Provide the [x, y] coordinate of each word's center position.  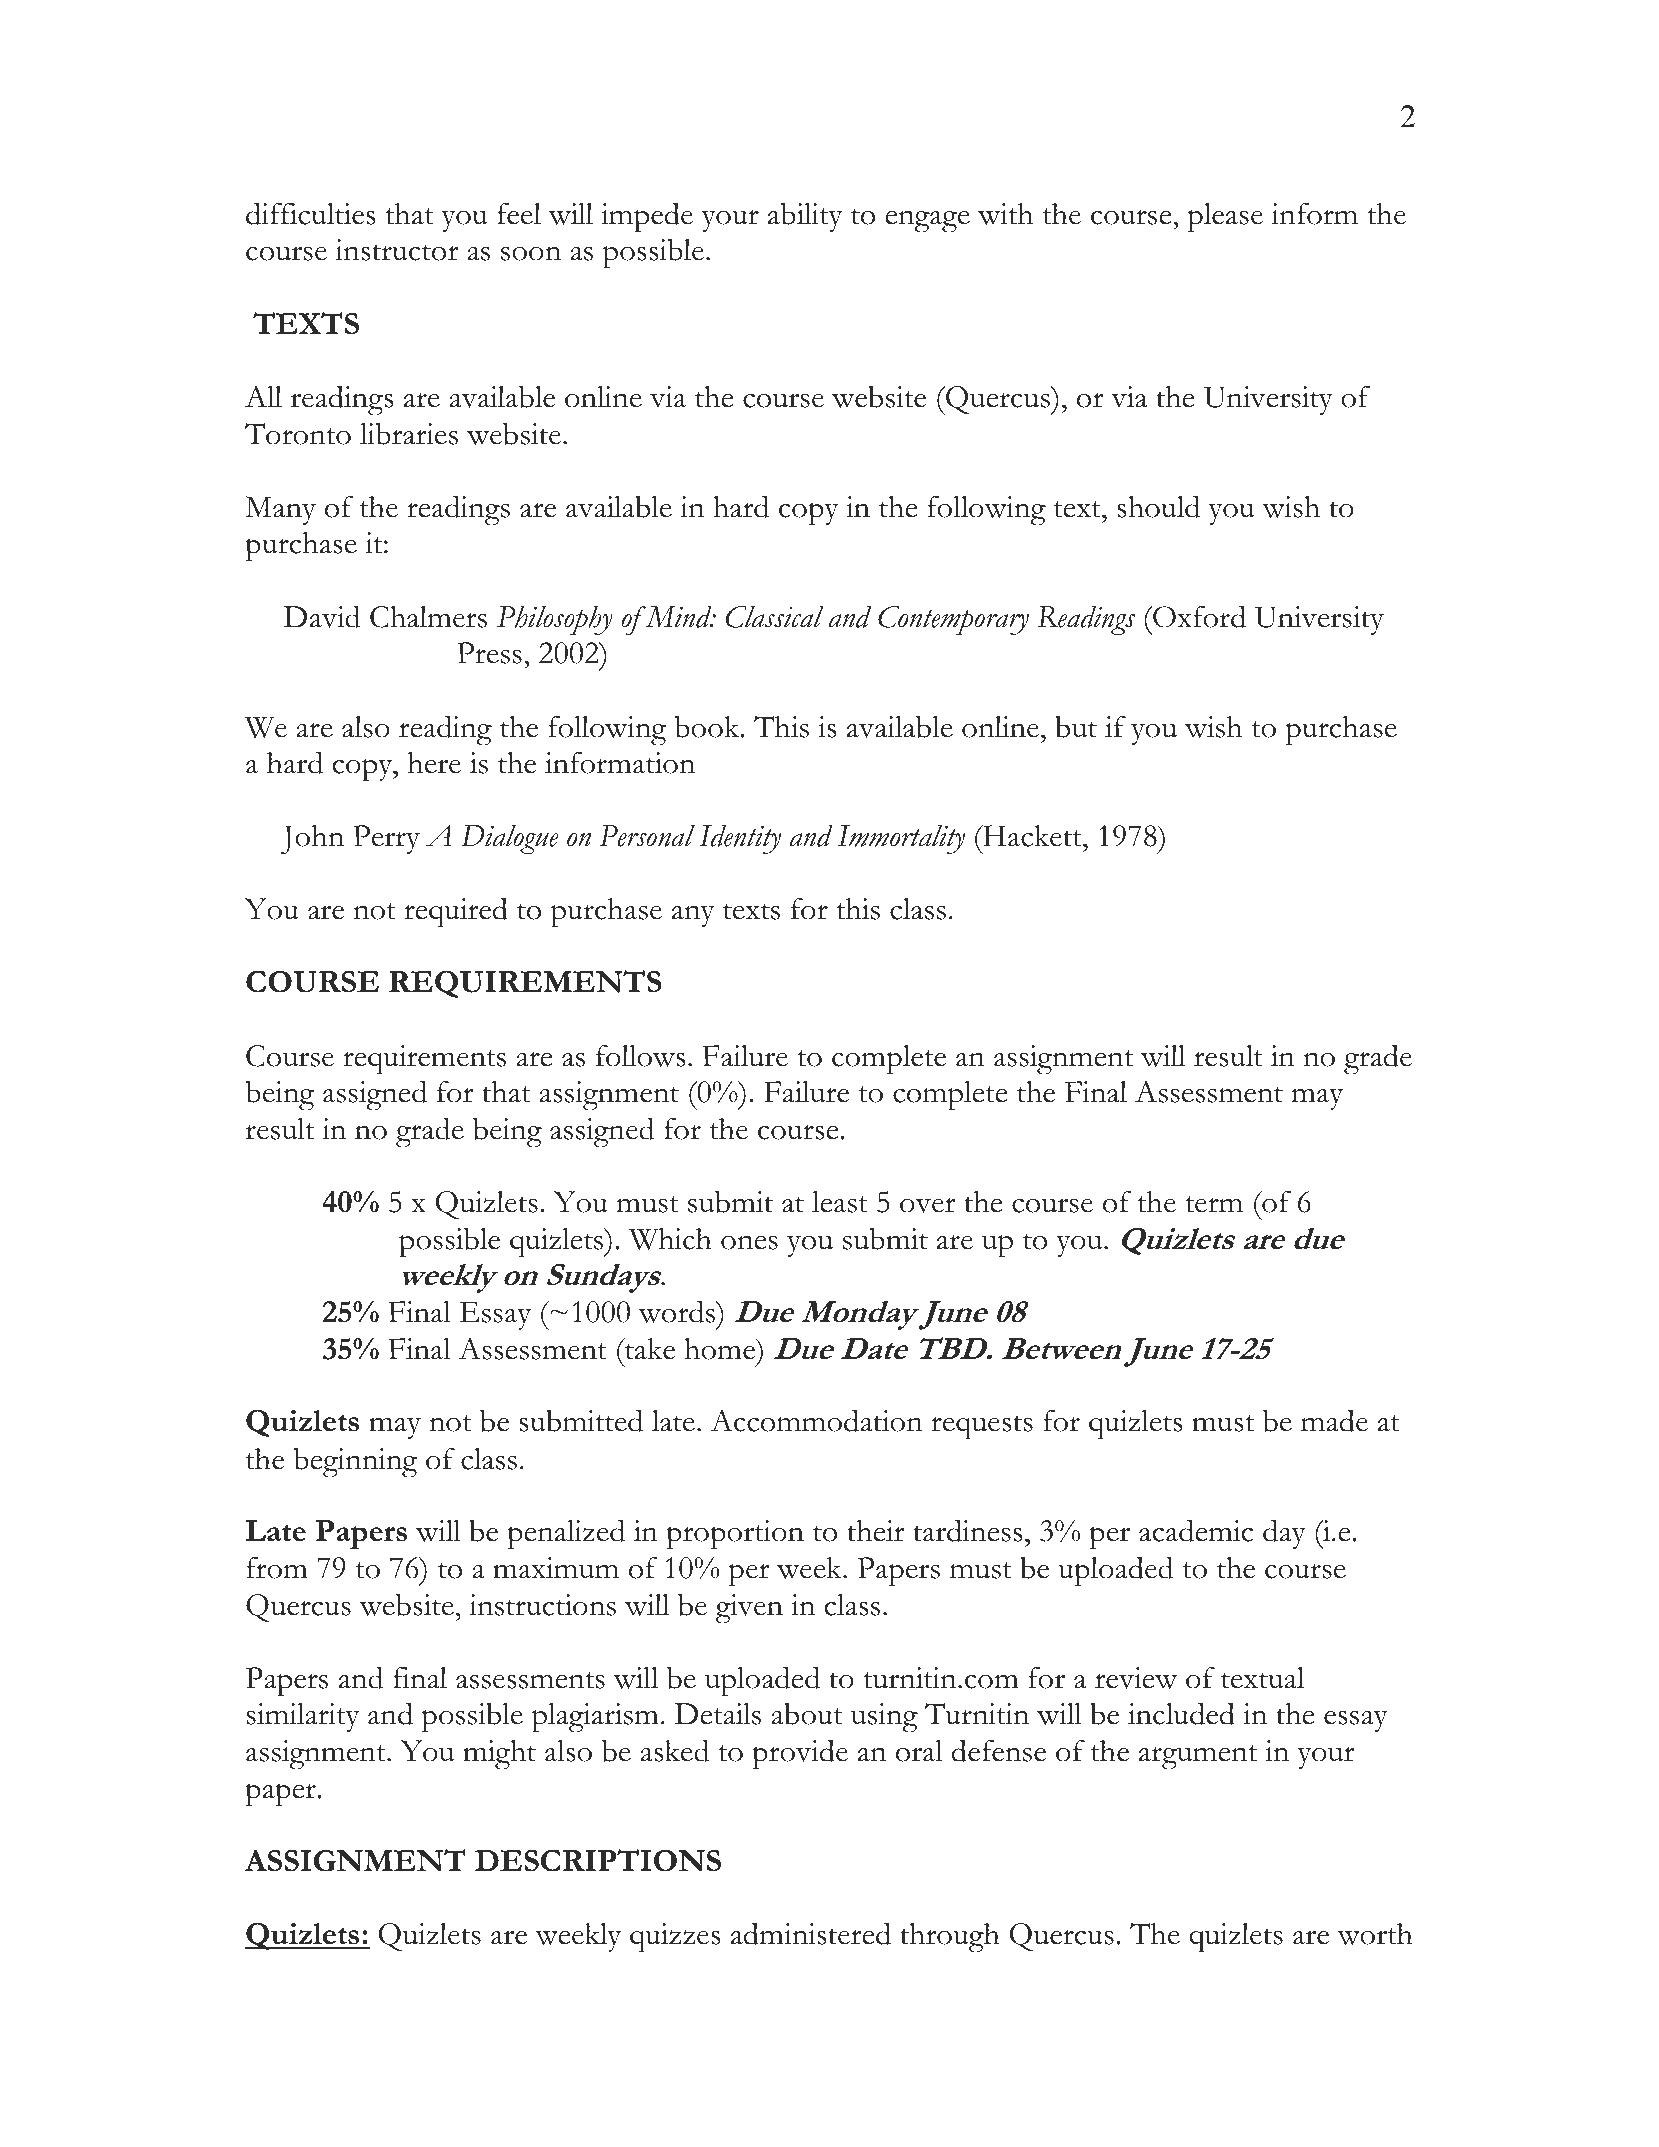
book [708, 726]
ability [805, 217]
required [456, 912]
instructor [397, 250]
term [1214, 1204]
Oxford [1198, 616]
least [840, 1202]
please [1225, 218]
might [499, 1755]
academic [1196, 1530]
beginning [355, 1462]
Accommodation [816, 1420]
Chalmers [428, 617]
